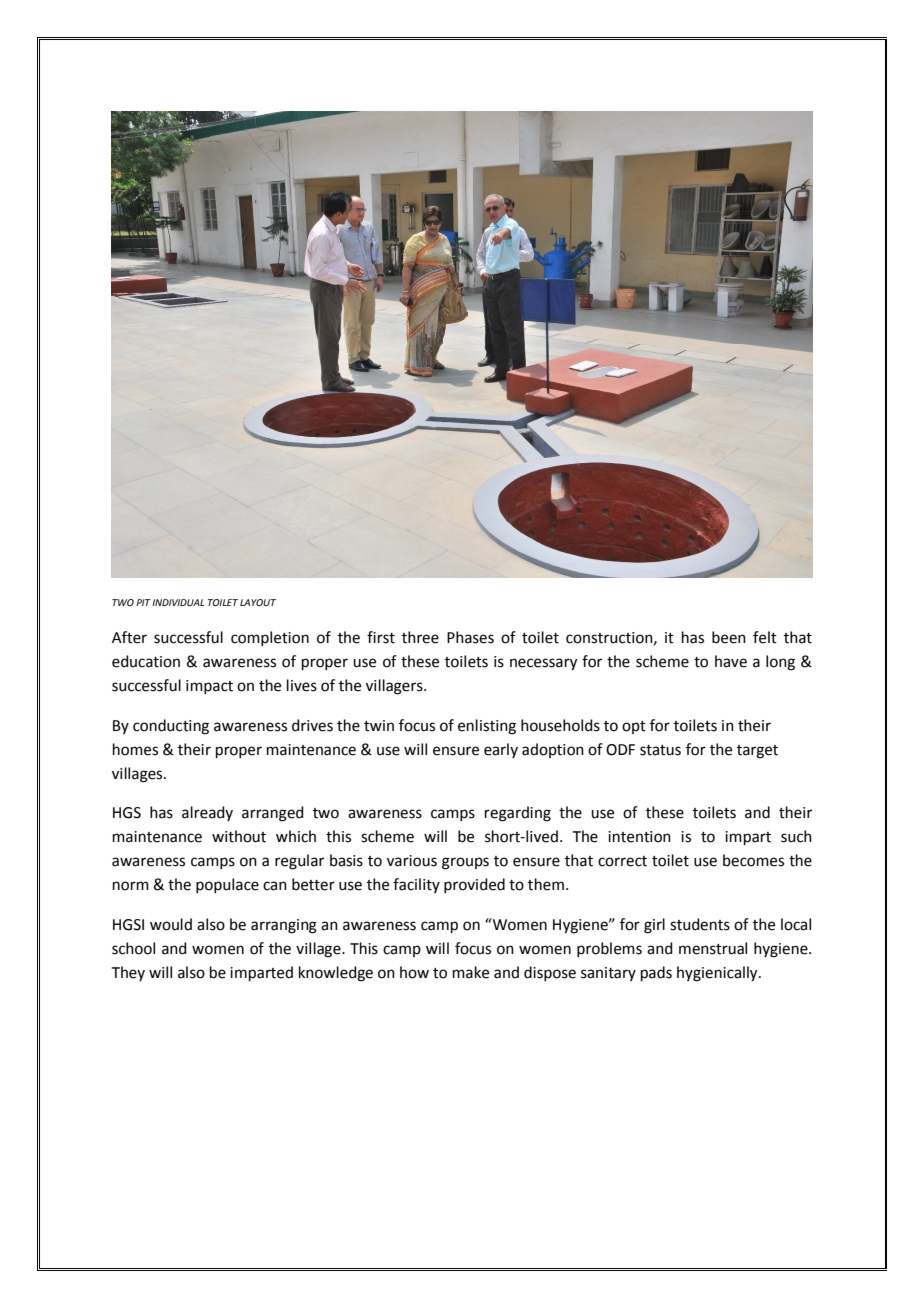 The image size is (924, 1308). I want to click on early, so click(501, 750).
